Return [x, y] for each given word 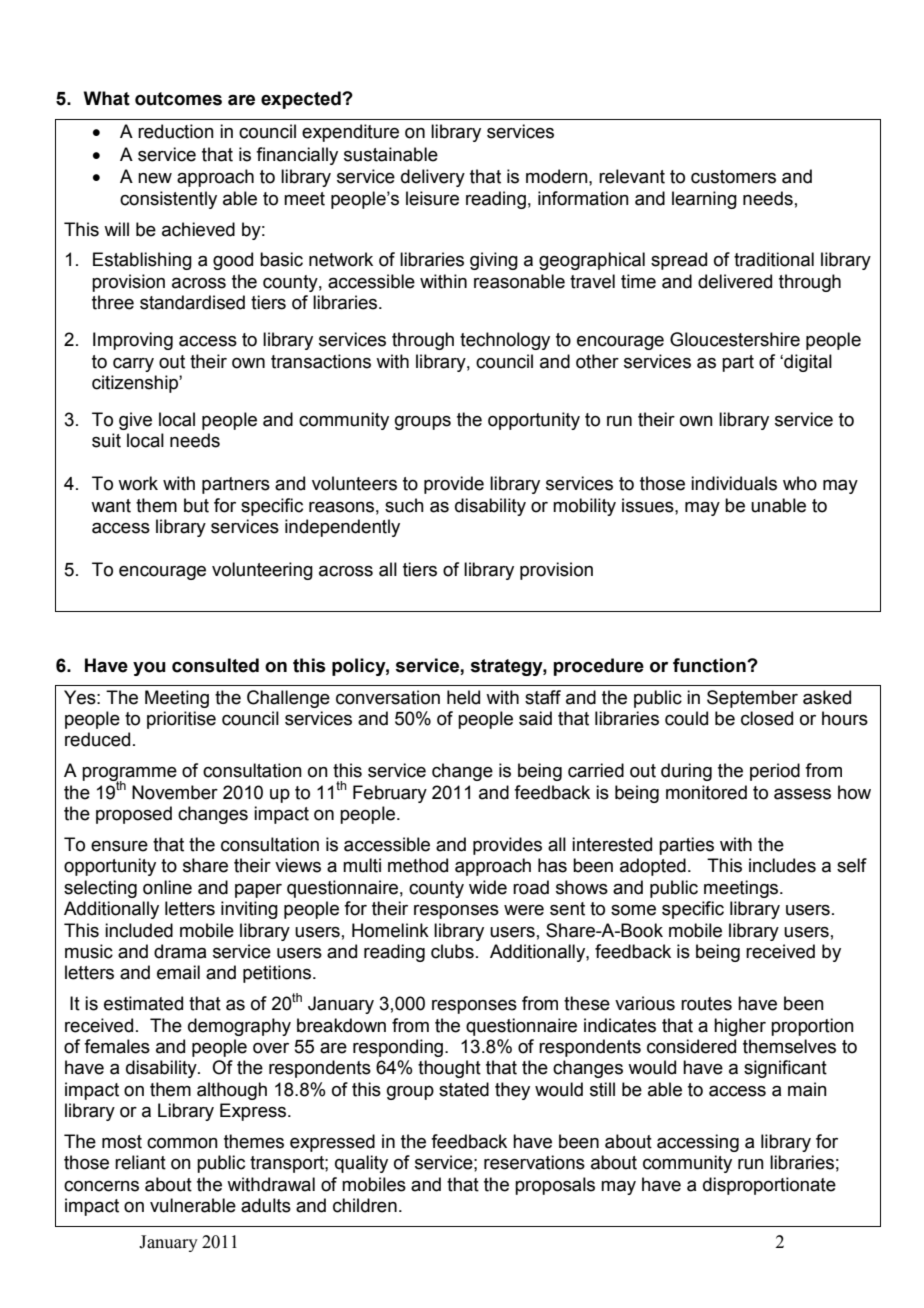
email [178, 972]
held [463, 697]
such [404, 505]
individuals [734, 483]
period [775, 772]
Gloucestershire [735, 339]
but [196, 505]
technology [505, 341]
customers [733, 177]
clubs [452, 951]
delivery [433, 178]
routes [706, 1004]
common [182, 1143]
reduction [176, 131]
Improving [133, 341]
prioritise [181, 720]
